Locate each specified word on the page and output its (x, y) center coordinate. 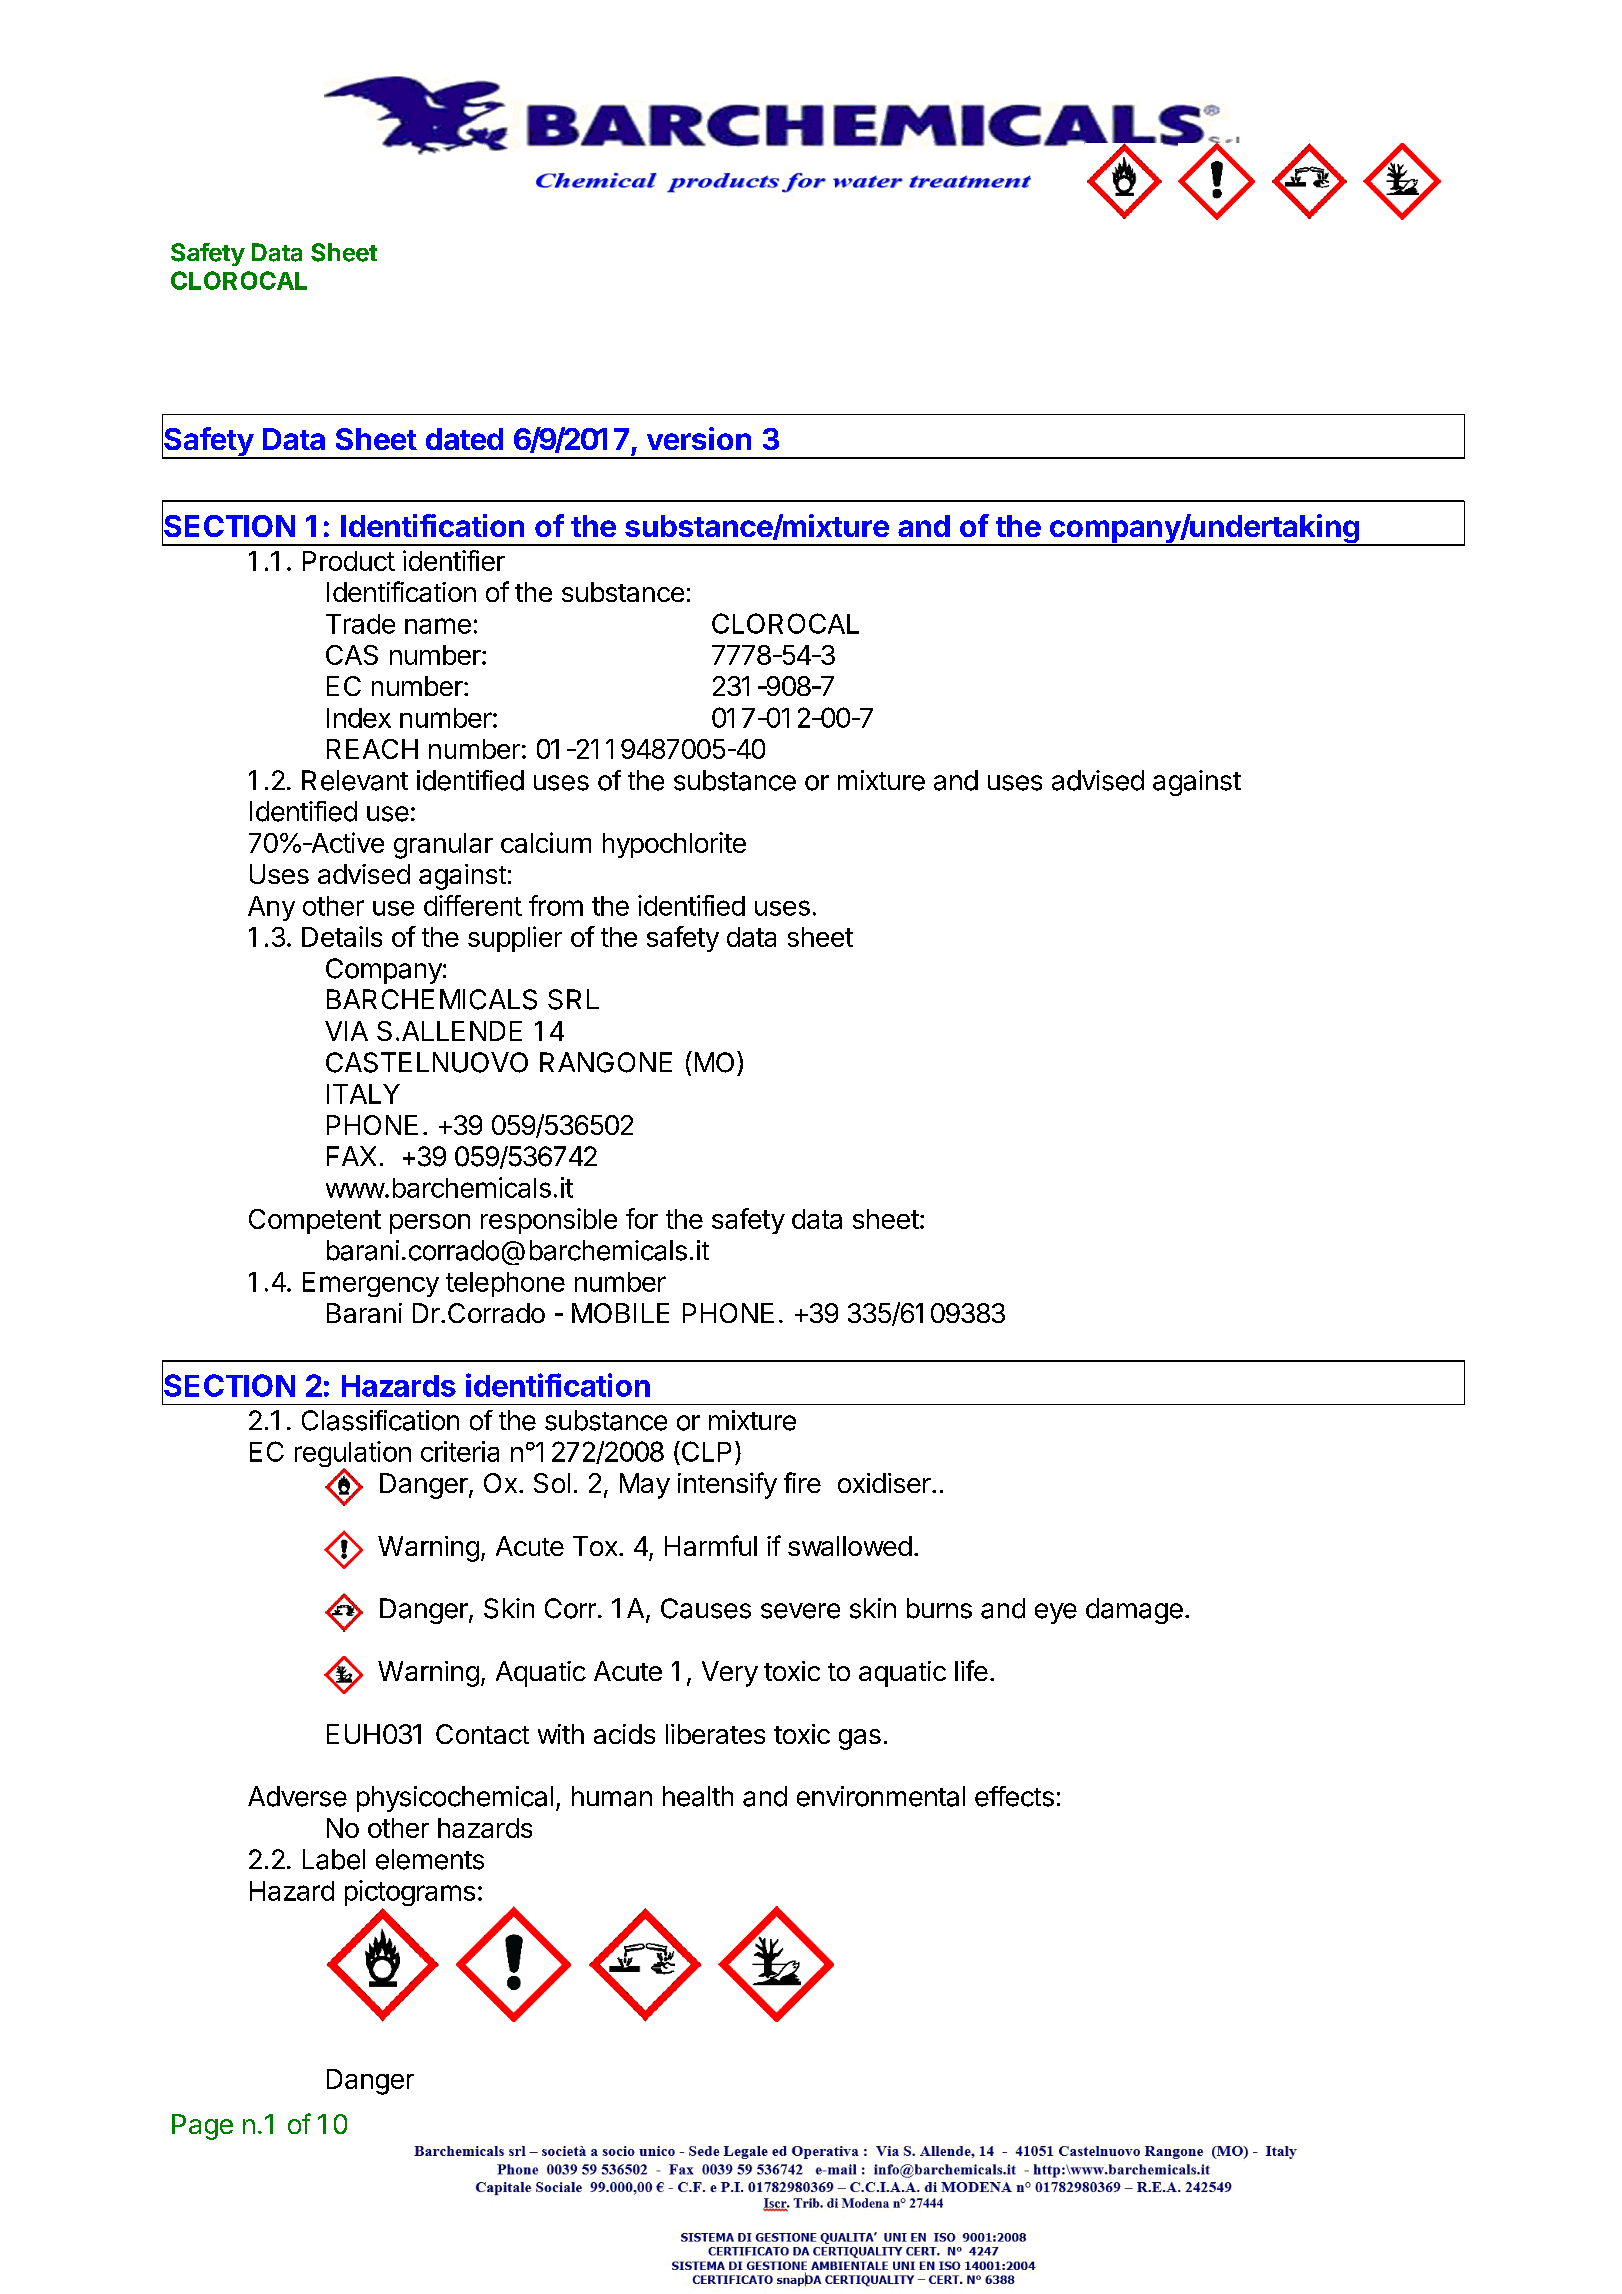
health (698, 1796)
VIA (346, 1031)
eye (1056, 1613)
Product (349, 561)
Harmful (711, 1545)
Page (202, 2127)
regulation (353, 1455)
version (699, 438)
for (642, 1218)
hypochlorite (674, 845)
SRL (573, 999)
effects (1014, 1796)
